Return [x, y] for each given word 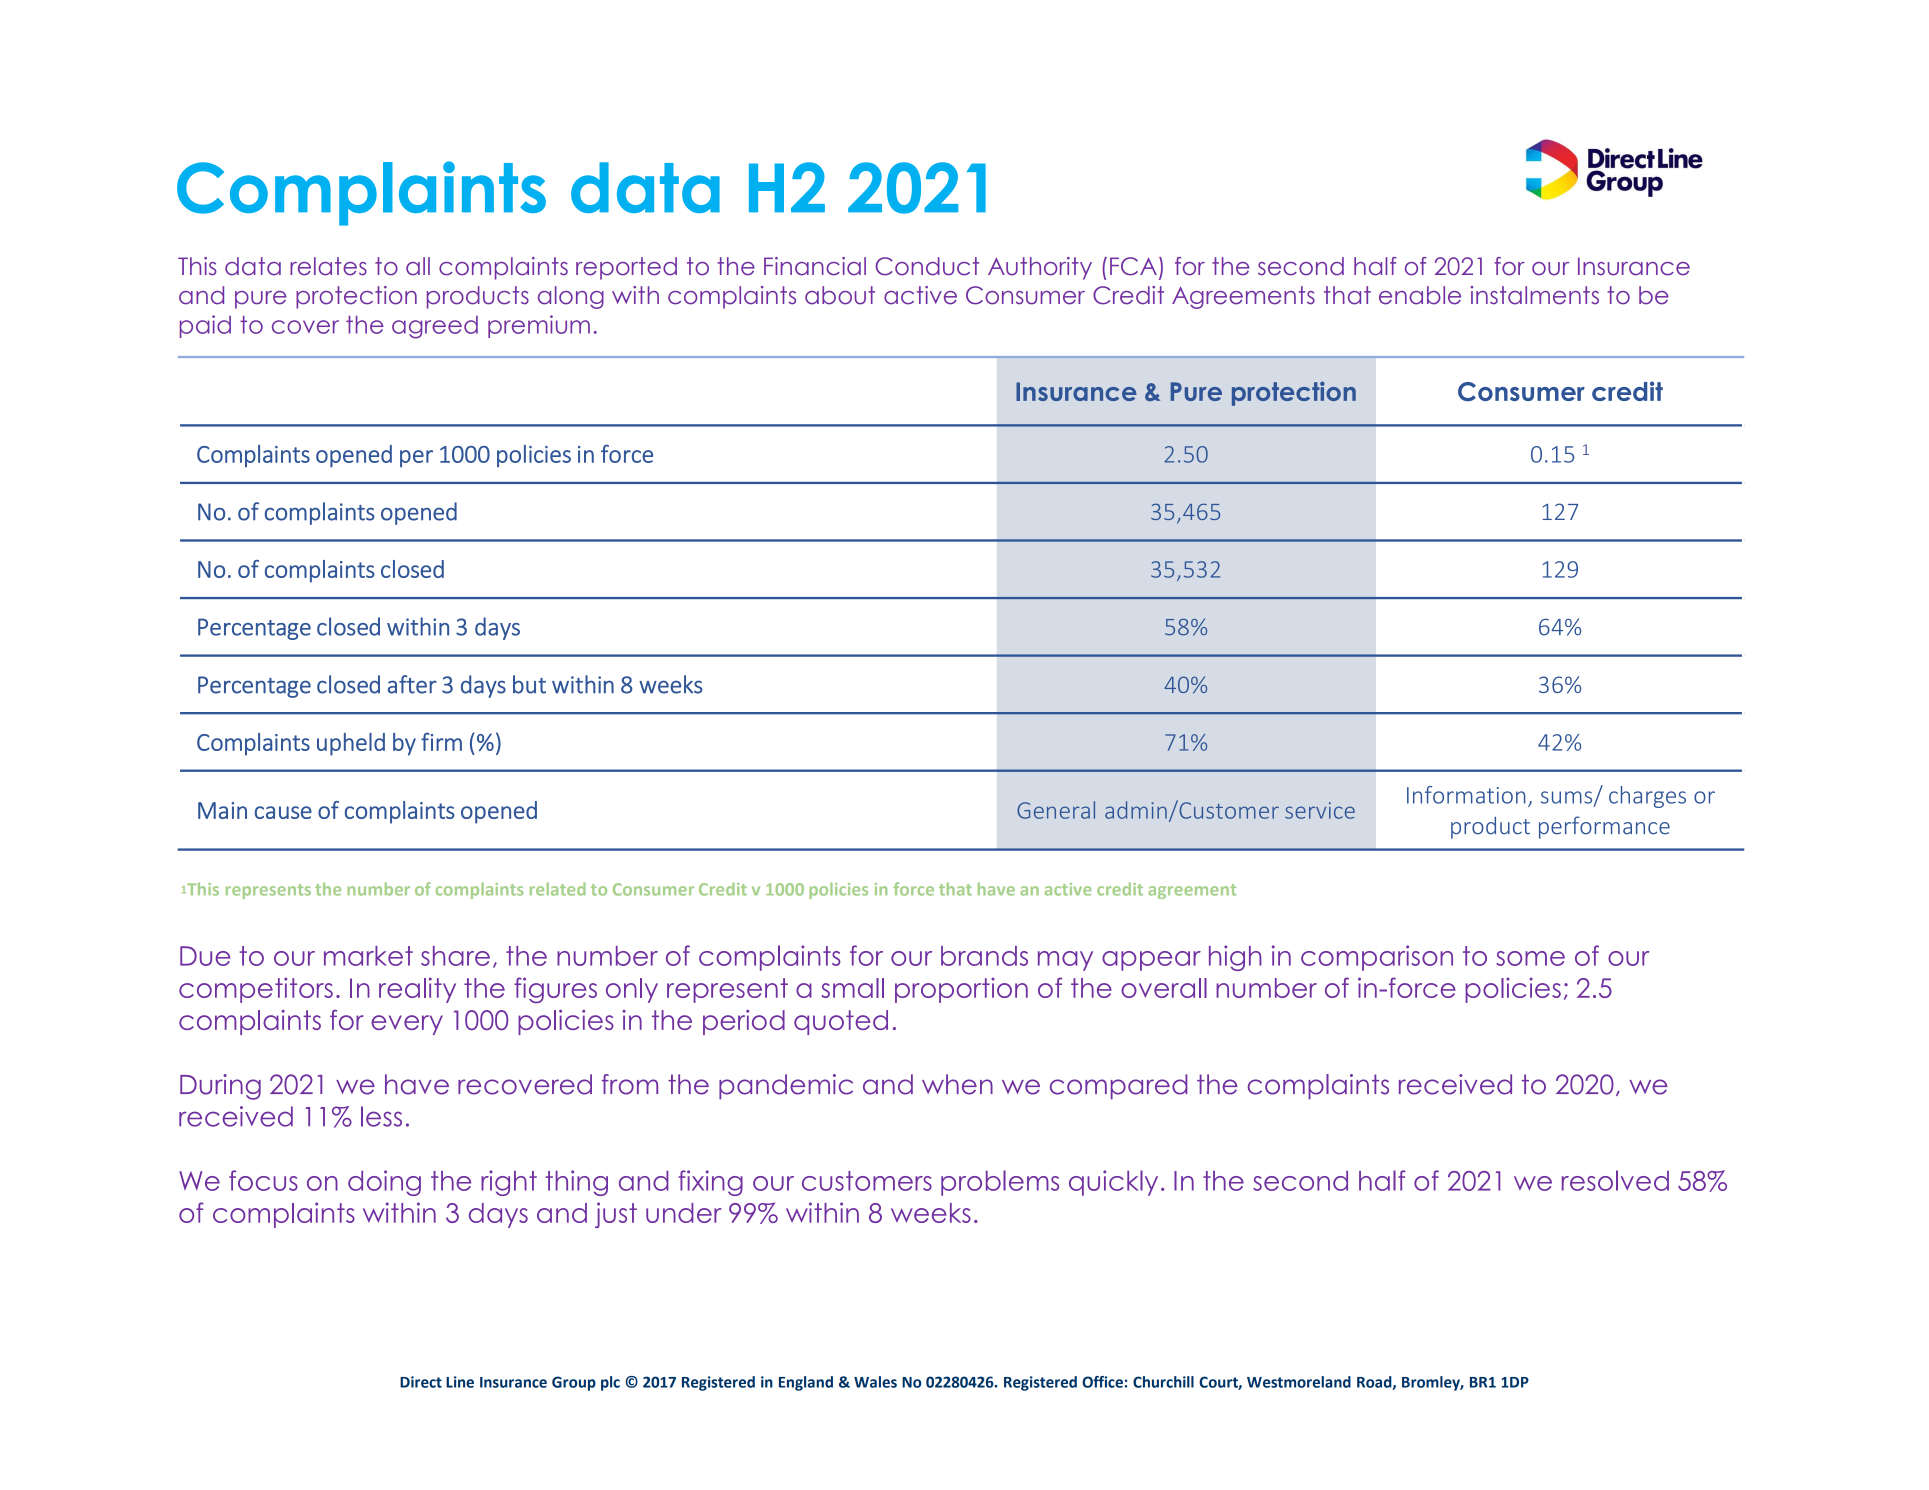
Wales [875, 1382]
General [1056, 810]
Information [1466, 795]
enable [1420, 295]
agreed [435, 327]
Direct [421, 1382]
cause [283, 812]
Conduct [927, 266]
